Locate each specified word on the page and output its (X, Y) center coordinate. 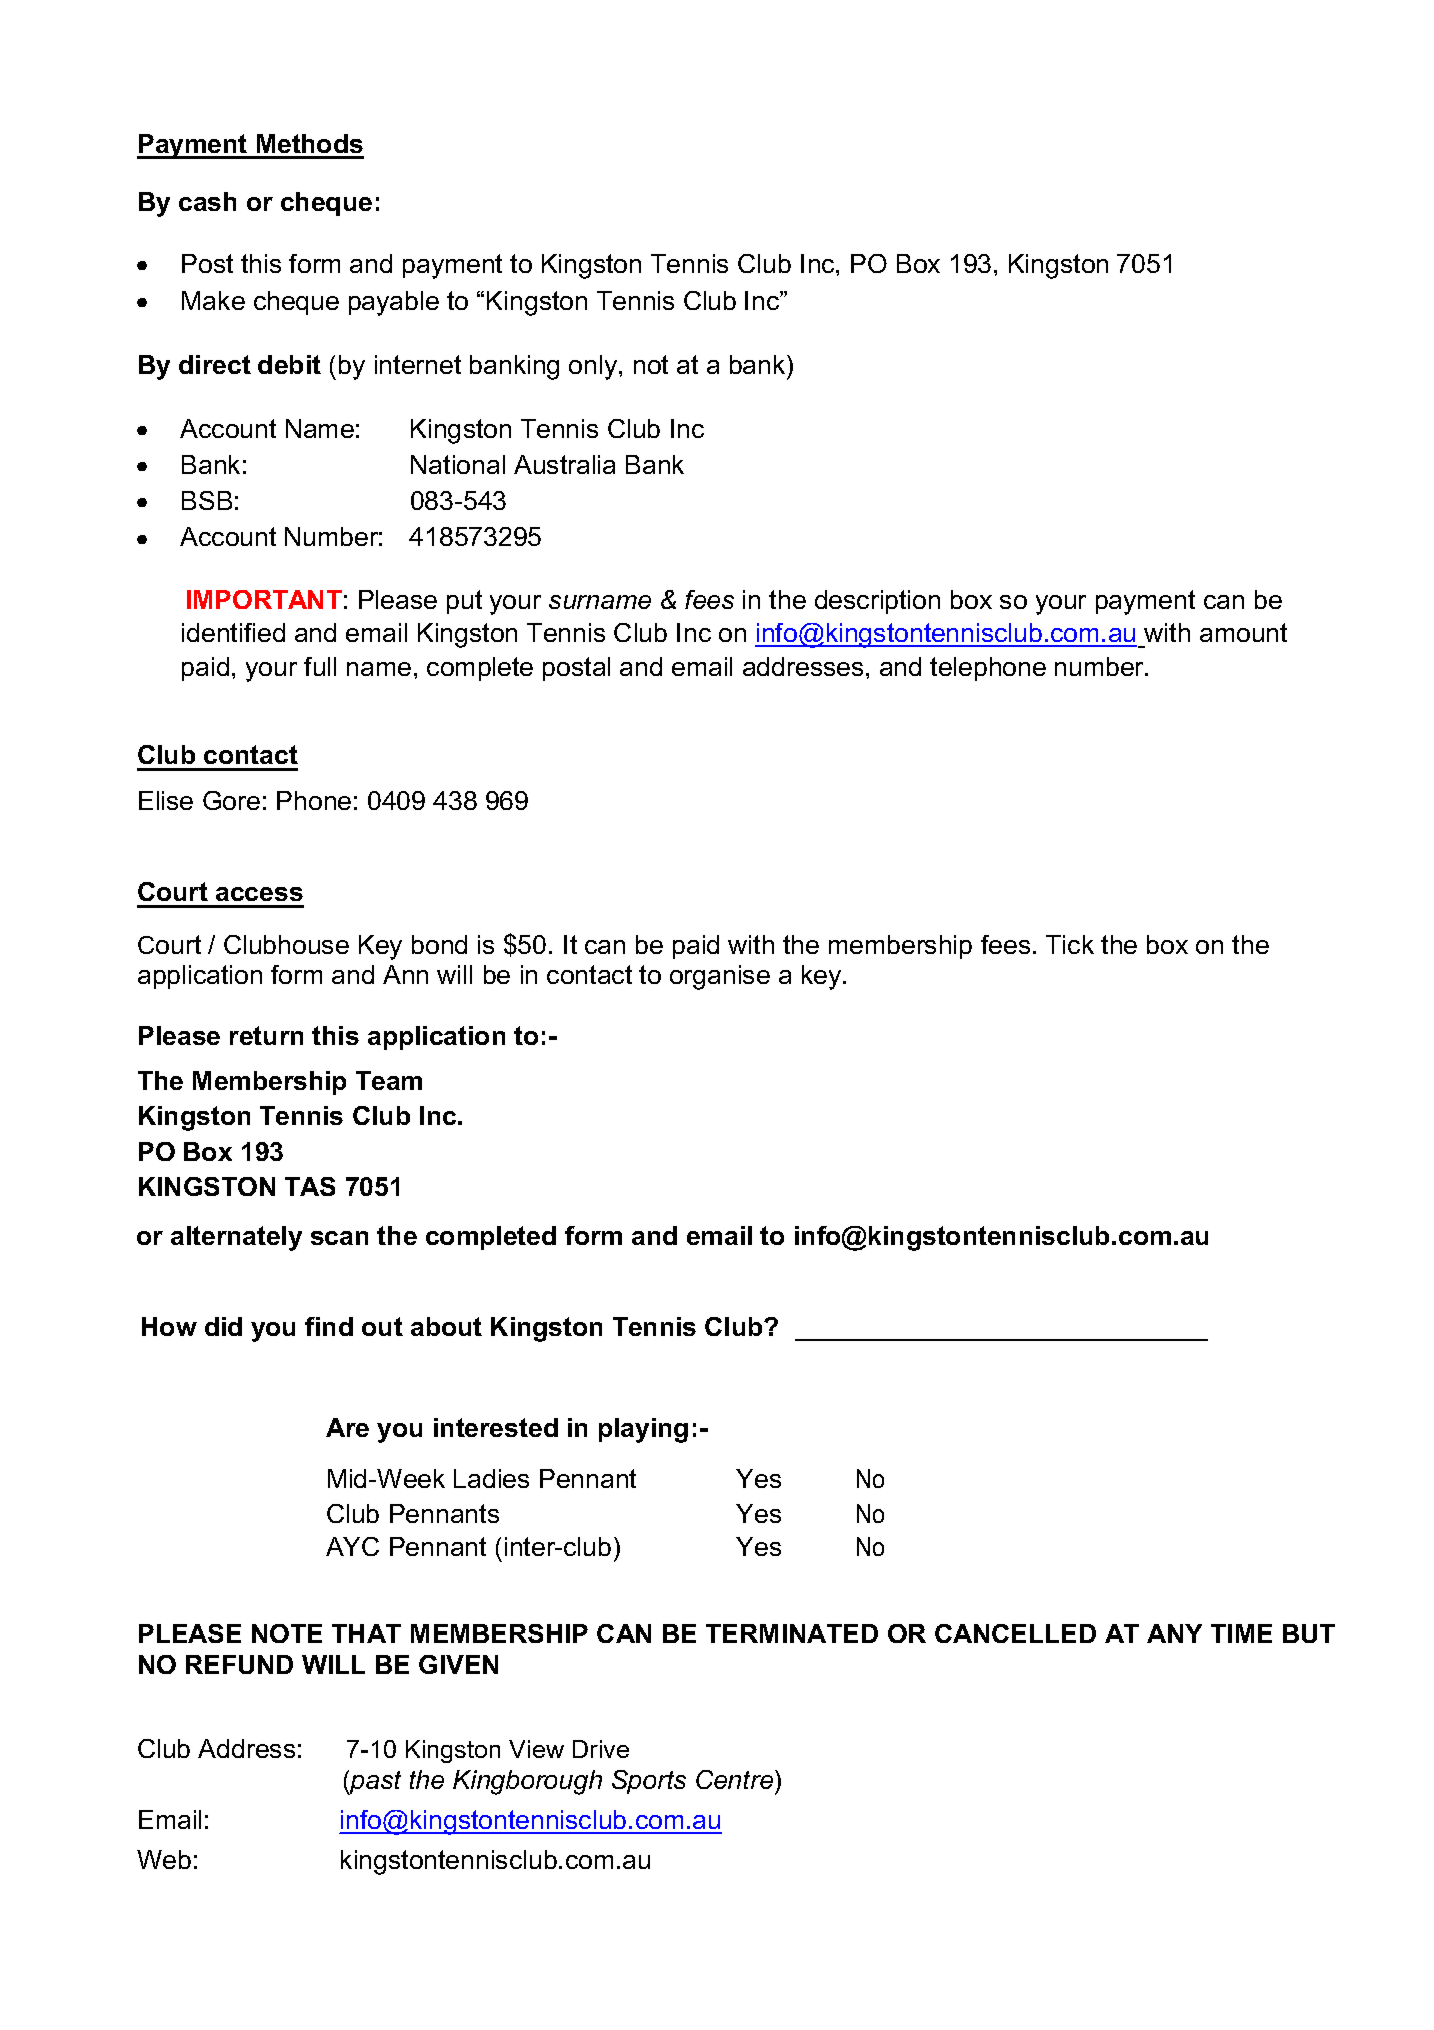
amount (1243, 632)
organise (720, 977)
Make (213, 300)
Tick (1070, 944)
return (266, 1035)
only (594, 367)
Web (164, 1859)
